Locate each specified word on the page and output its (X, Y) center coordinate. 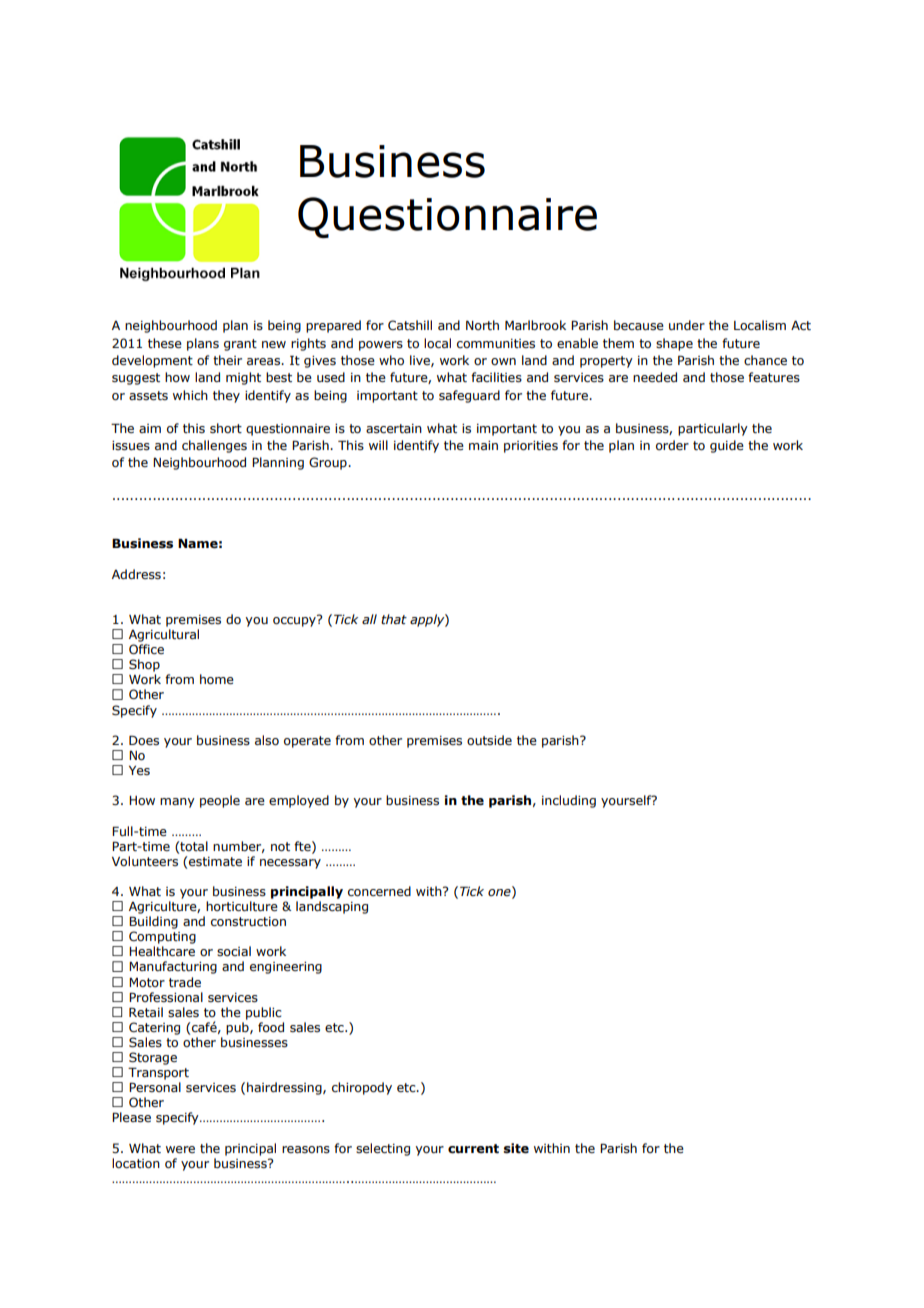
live (421, 361)
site (516, 1148)
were (180, 1149)
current (473, 1149)
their (227, 360)
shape (674, 344)
